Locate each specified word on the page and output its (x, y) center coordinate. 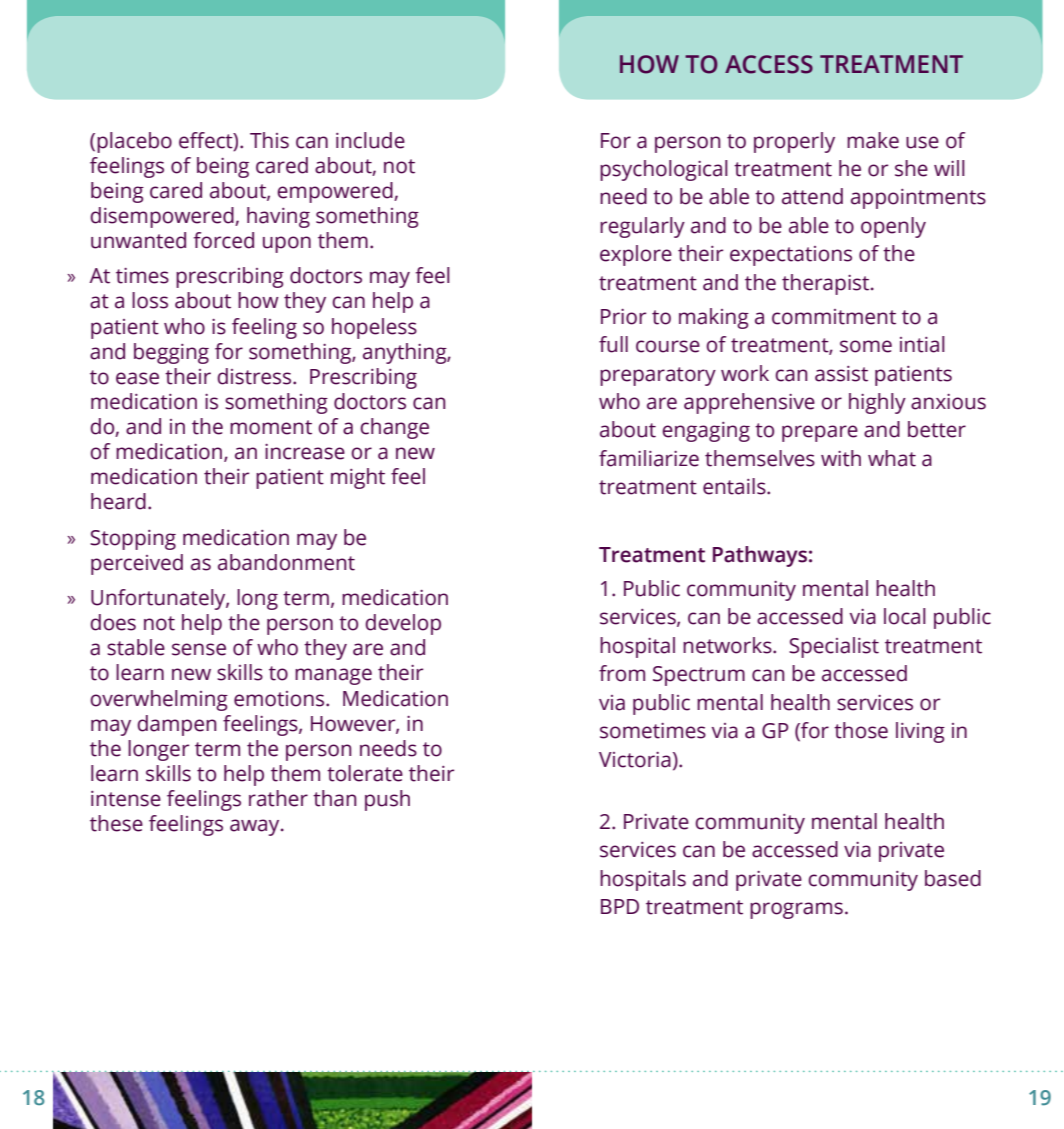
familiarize (649, 458)
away (256, 827)
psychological (664, 170)
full (613, 344)
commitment (834, 317)
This (269, 140)
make (873, 140)
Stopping (133, 540)
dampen (177, 725)
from (622, 673)
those (861, 730)
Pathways (760, 556)
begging (171, 353)
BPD (620, 906)
